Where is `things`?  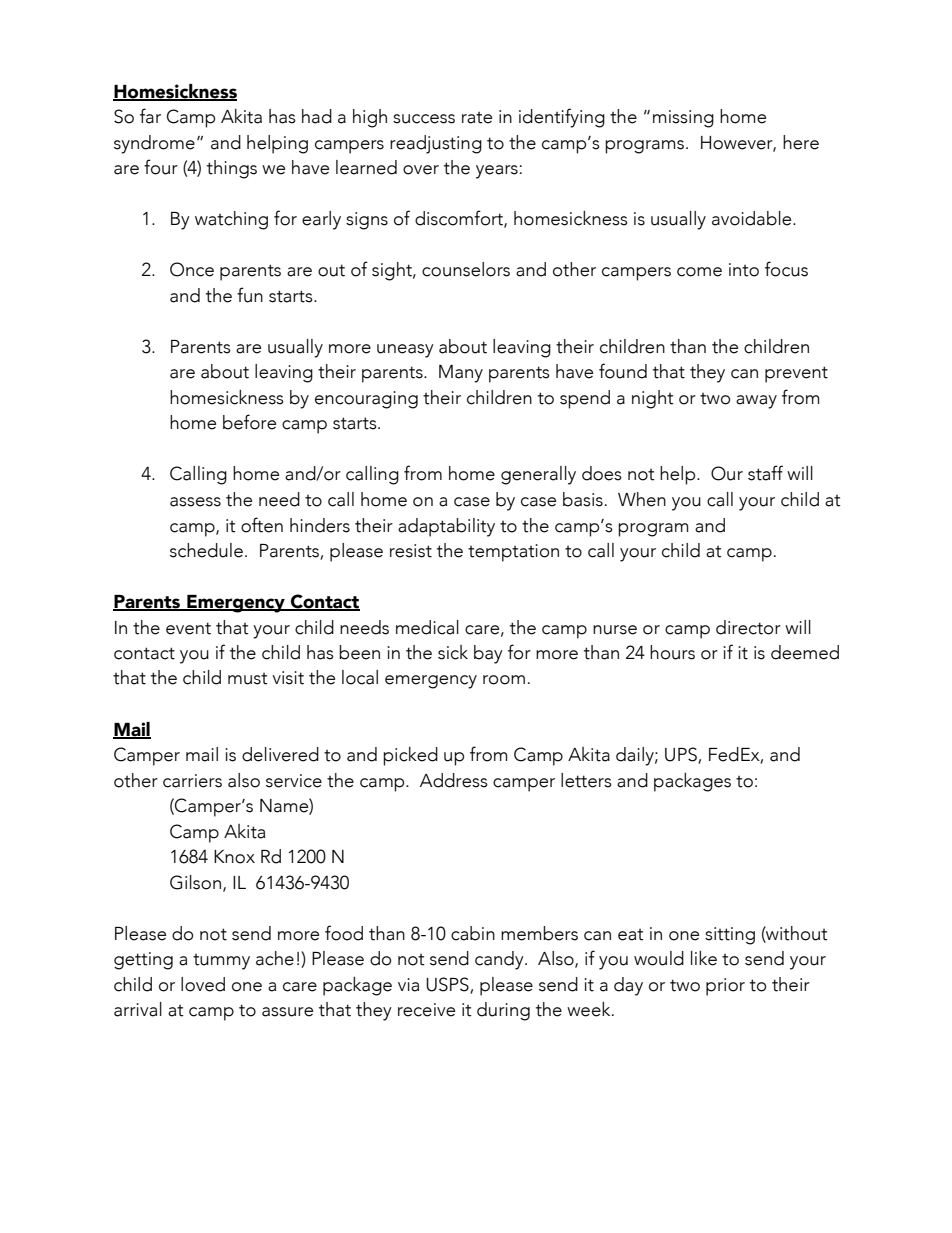 things is located at coordinates (232, 169).
